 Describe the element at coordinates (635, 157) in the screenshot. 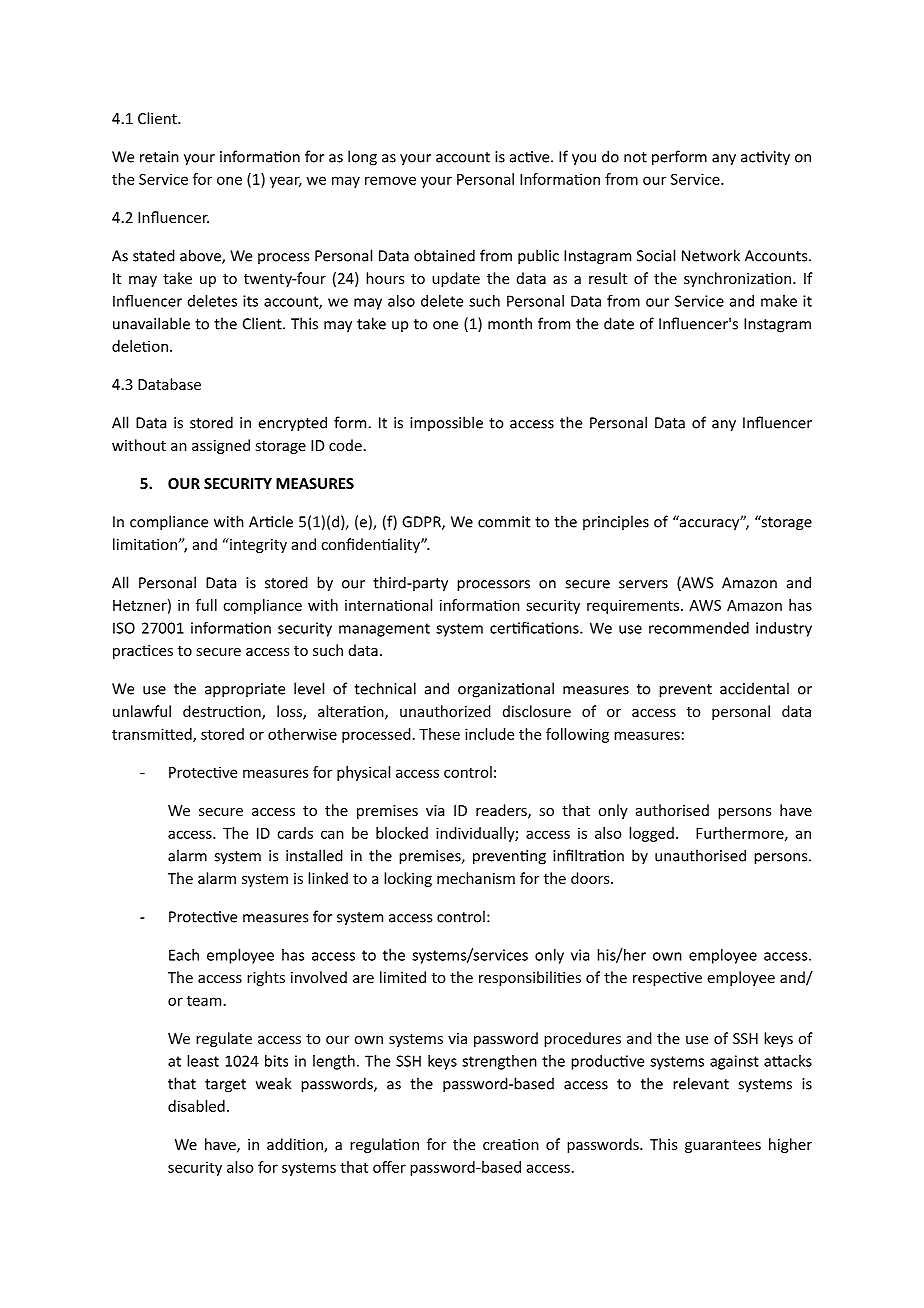

I see `not` at that location.
